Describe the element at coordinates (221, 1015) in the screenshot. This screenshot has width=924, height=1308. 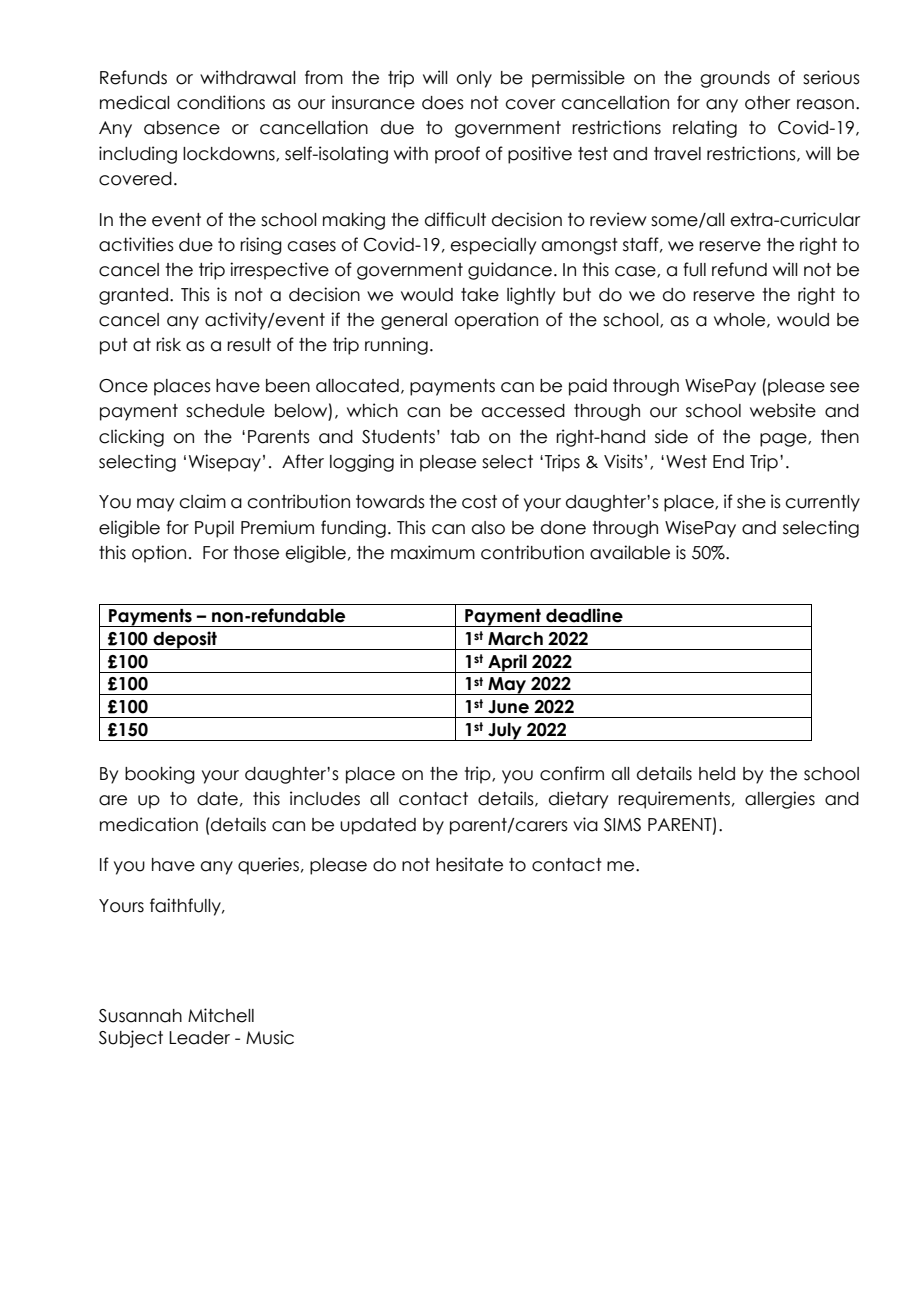
I see `Mitchell` at that location.
